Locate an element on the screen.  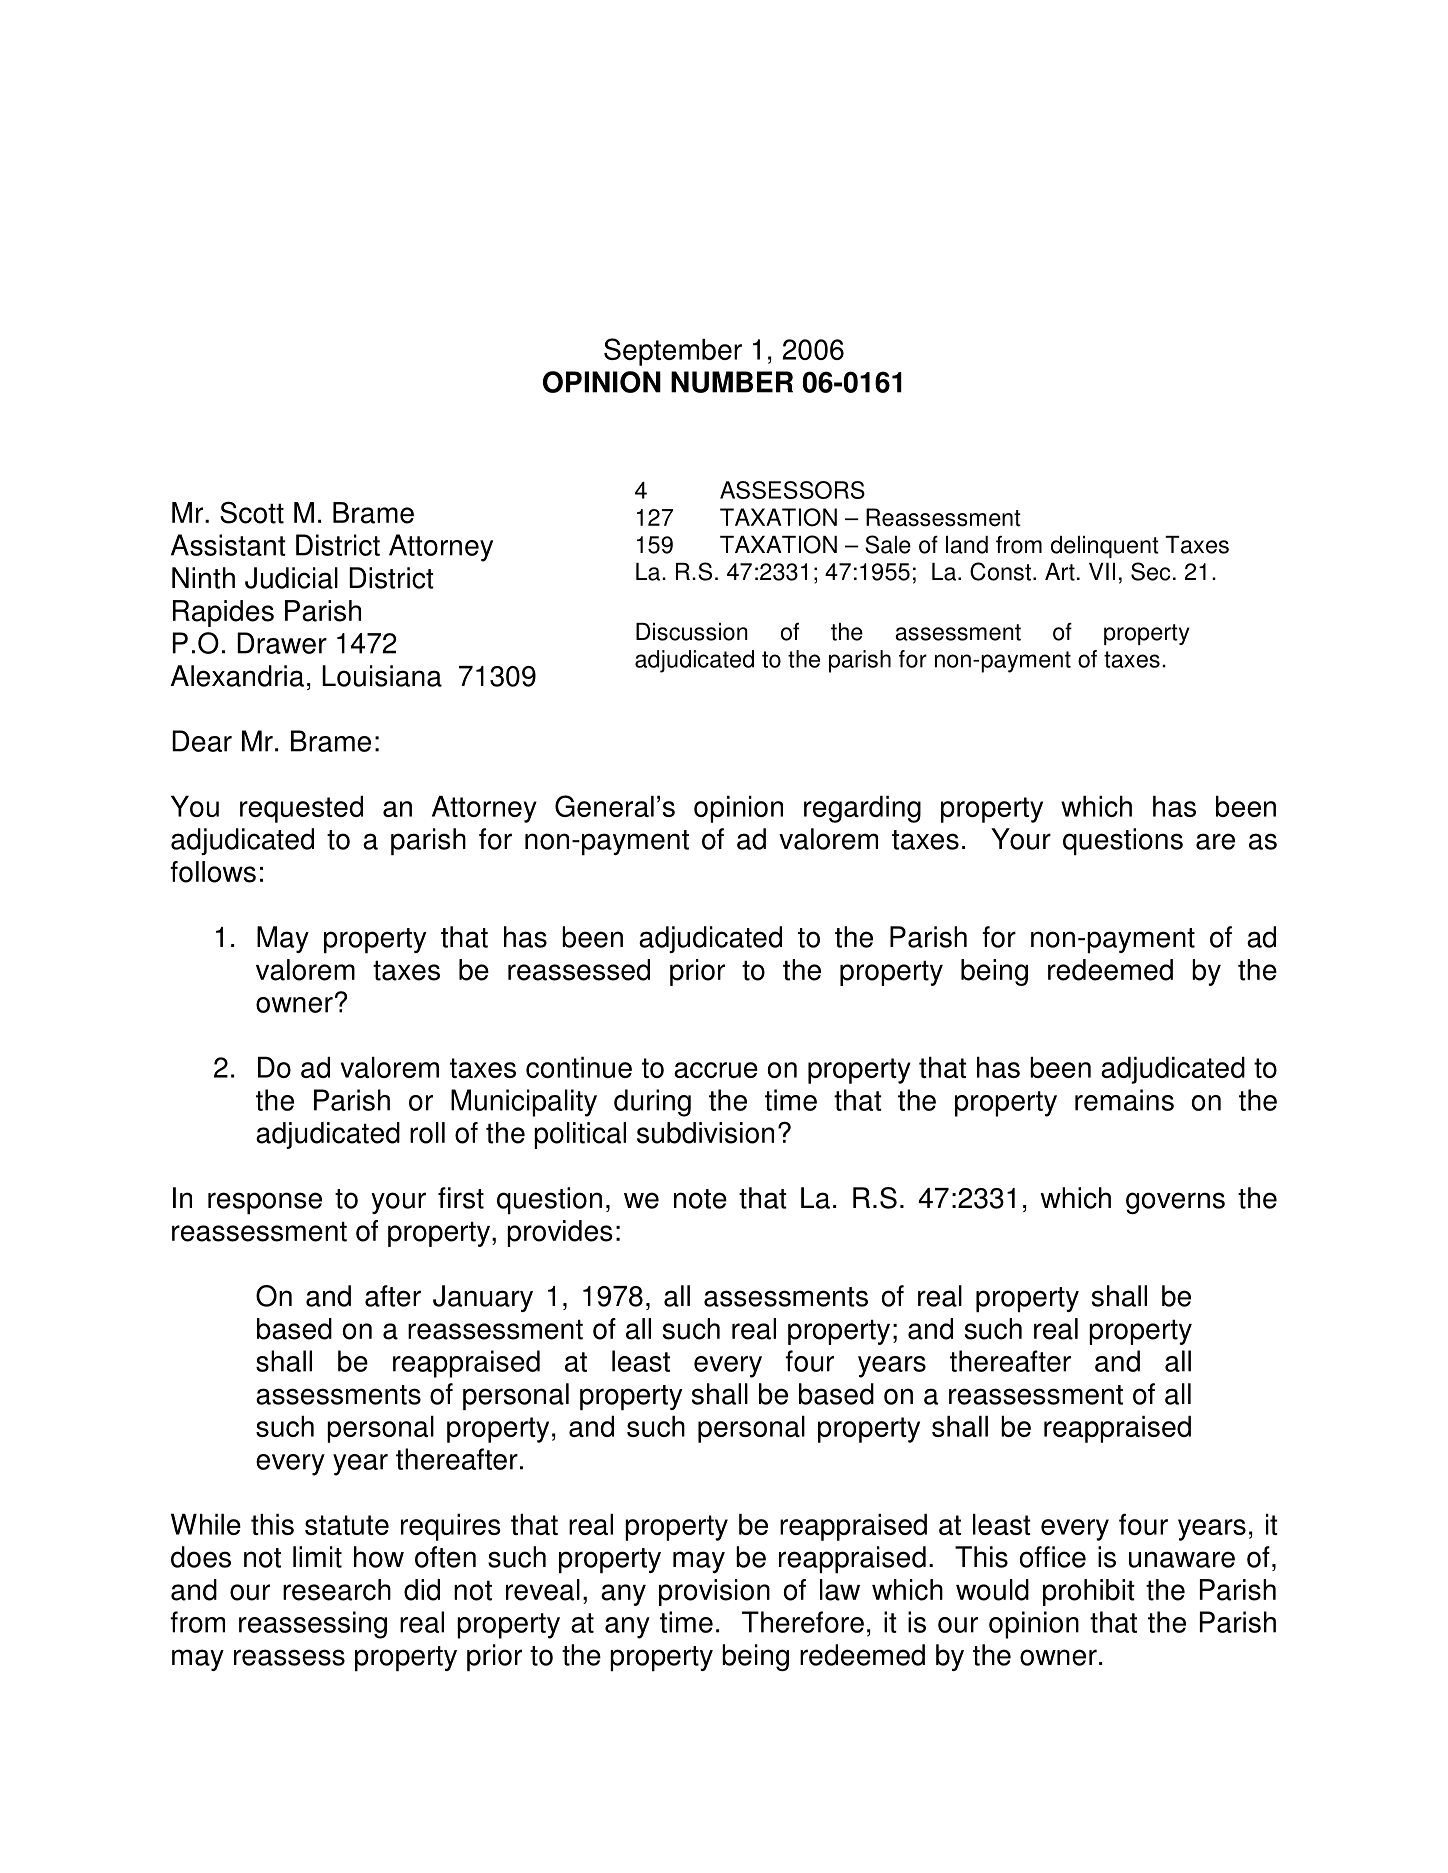
accrue is located at coordinates (716, 1070).
